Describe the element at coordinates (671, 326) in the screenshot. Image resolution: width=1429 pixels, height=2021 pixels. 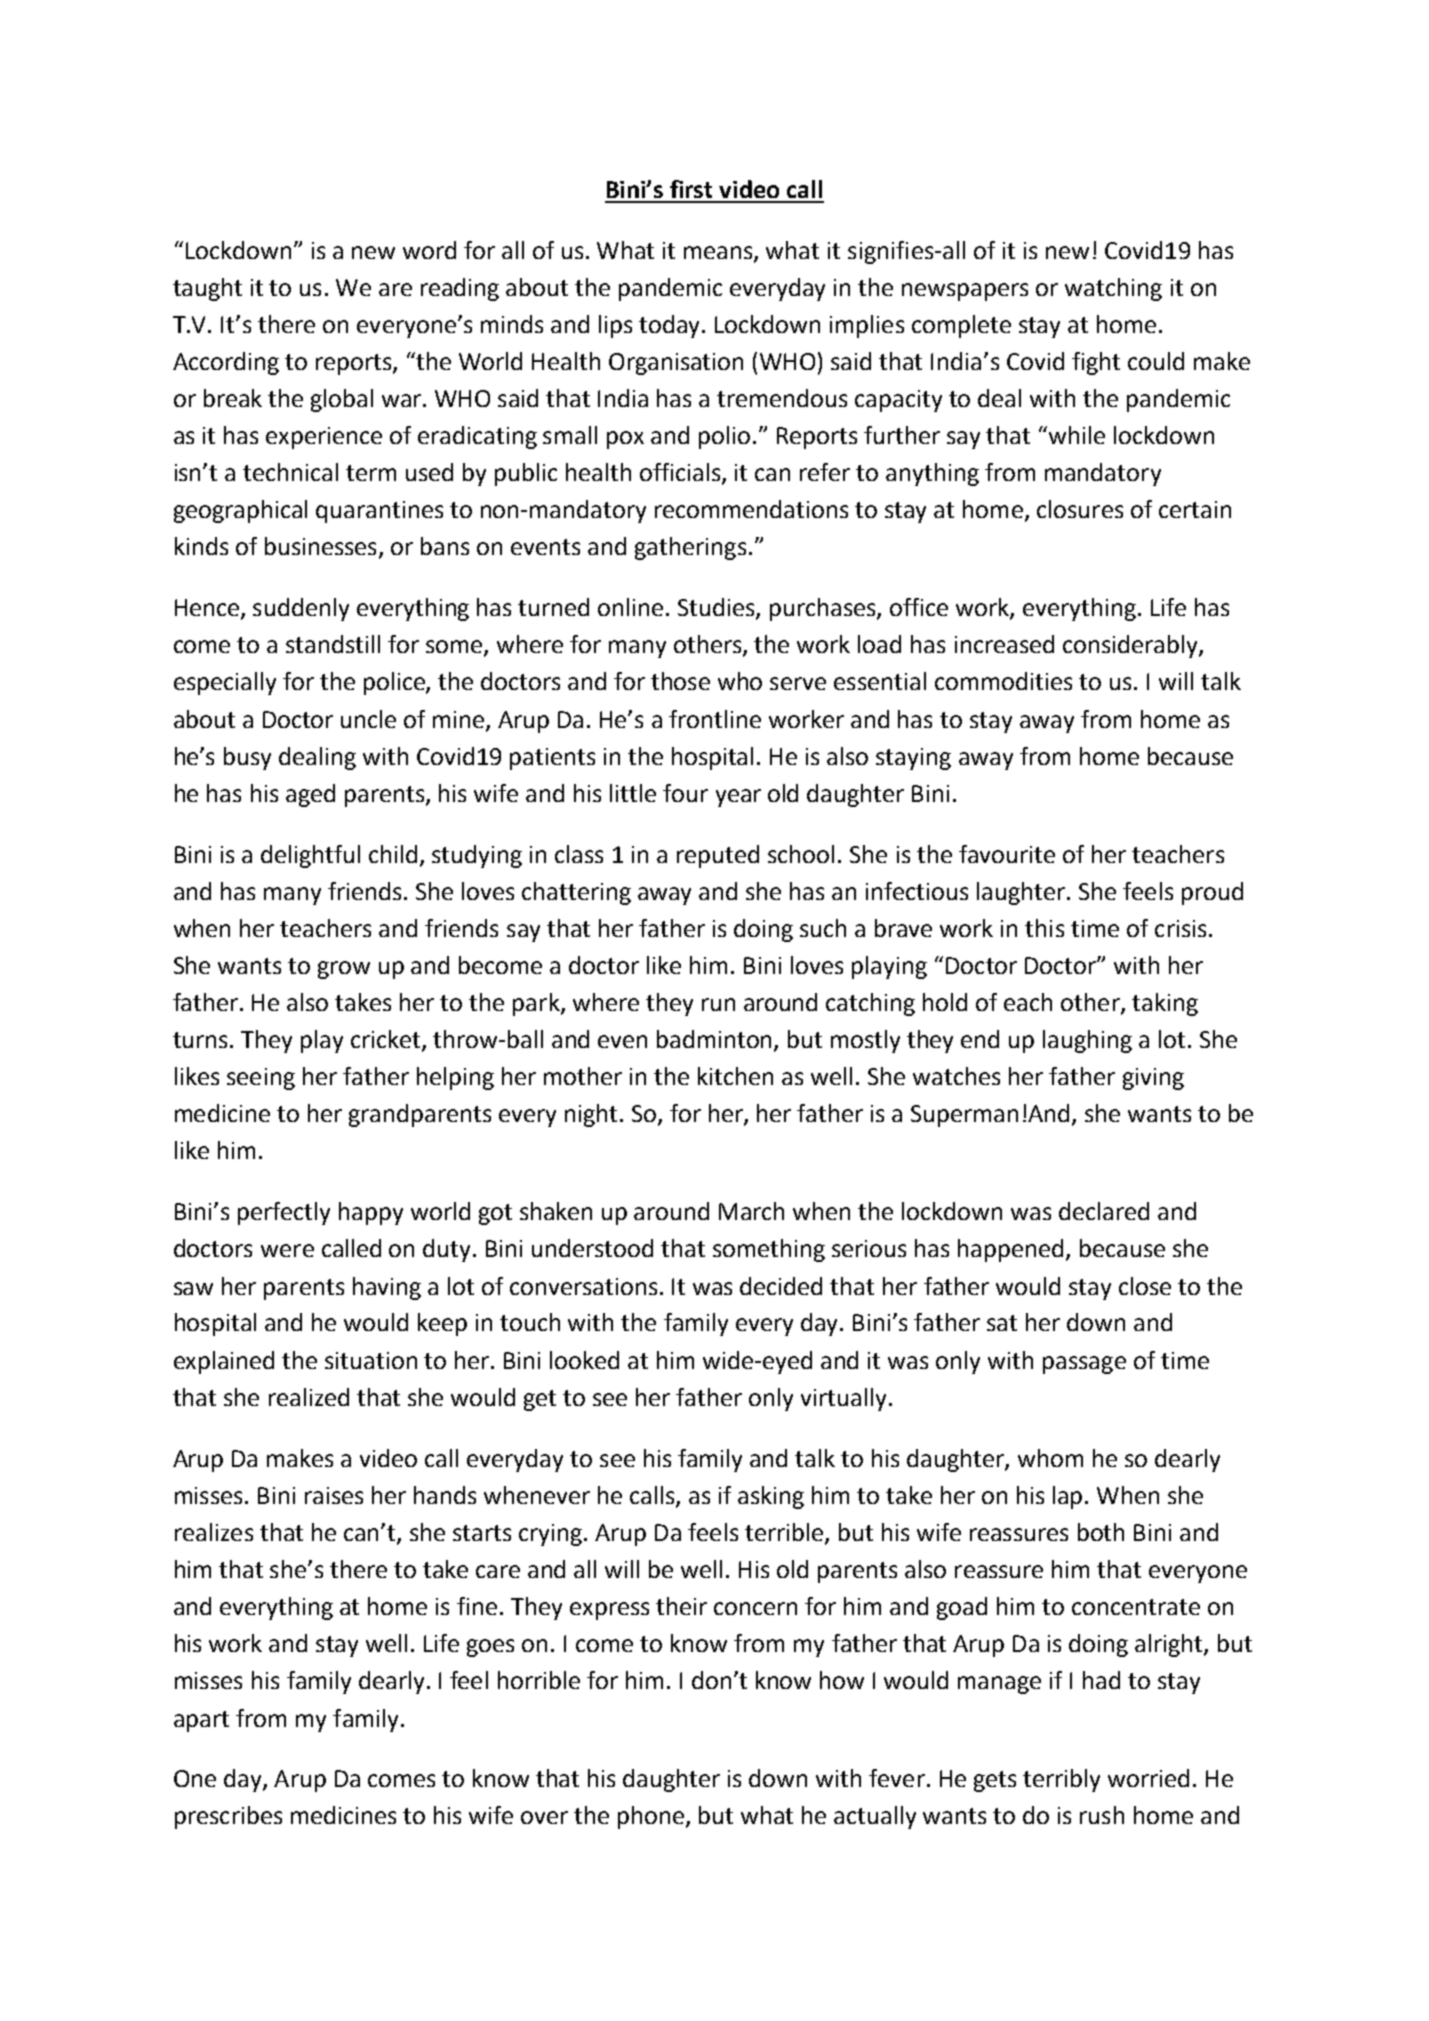
I see `today` at that location.
